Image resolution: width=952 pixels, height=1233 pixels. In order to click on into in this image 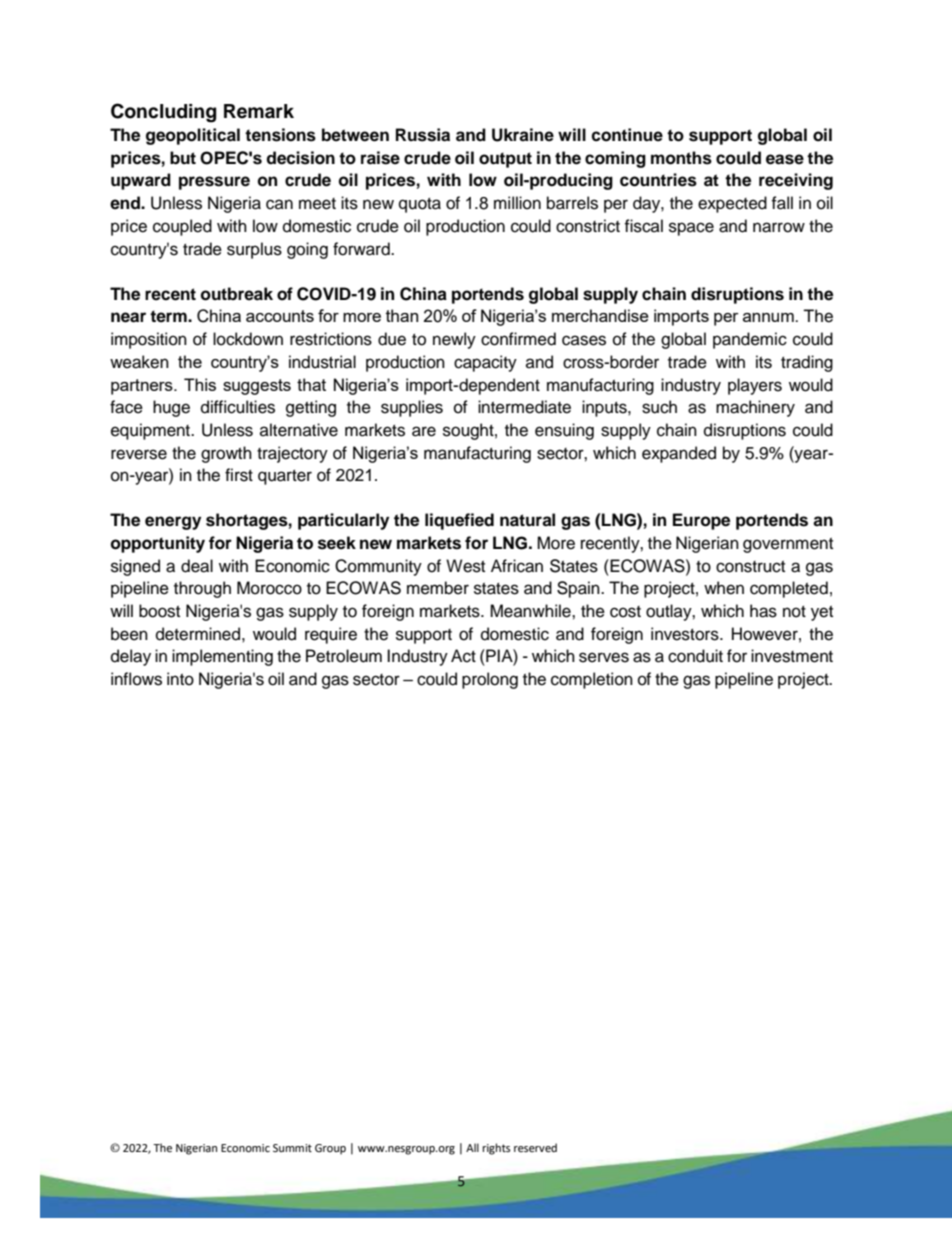, I will do `click(180, 679)`.
